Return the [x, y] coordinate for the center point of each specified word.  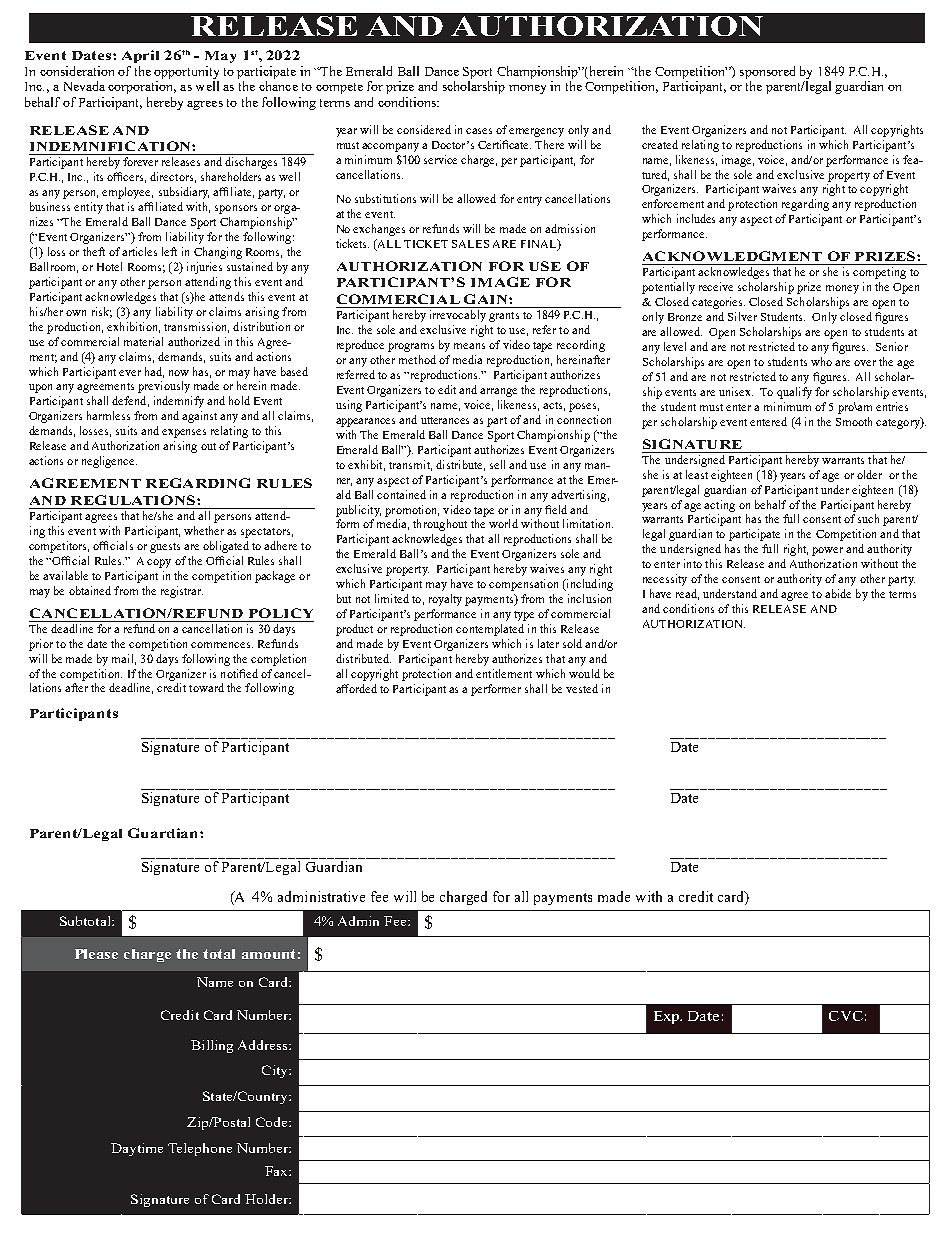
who [821, 361]
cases [479, 131]
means [469, 346]
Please [96, 954]
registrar [182, 592]
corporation [142, 87]
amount [268, 954]
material [143, 341]
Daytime [137, 1149]
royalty [445, 600]
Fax [277, 1171]
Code [273, 1122]
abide [838, 593]
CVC [846, 1016]
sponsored [767, 72]
